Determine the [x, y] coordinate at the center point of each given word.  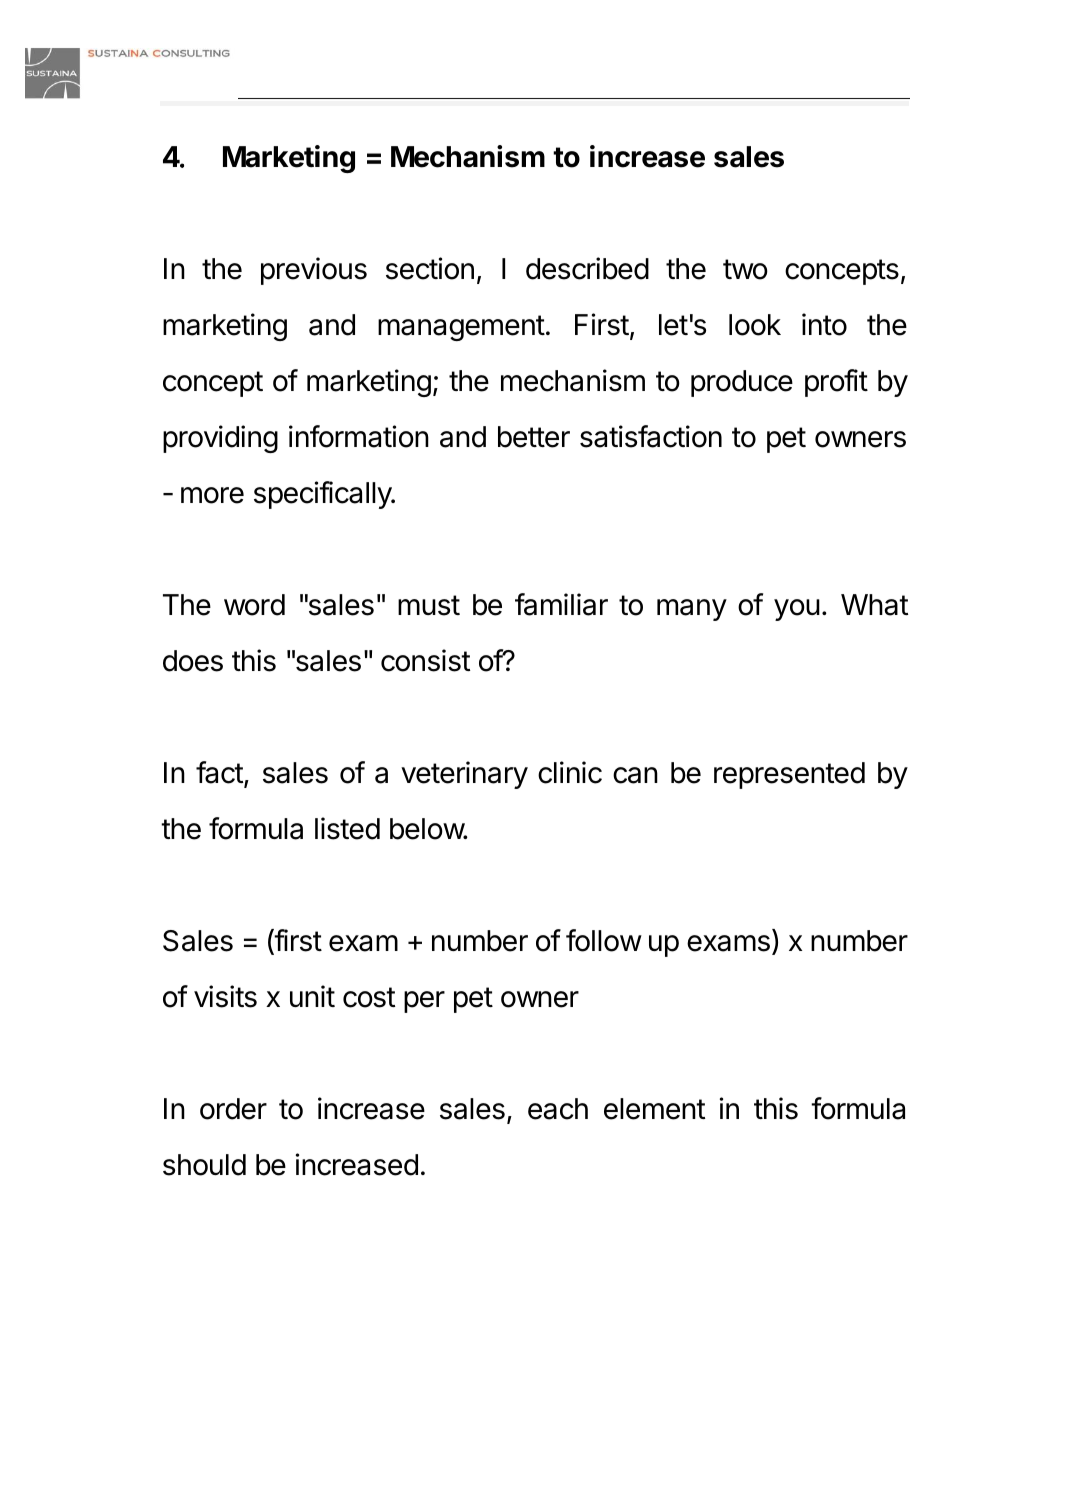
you [797, 610]
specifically [323, 495]
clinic [570, 772]
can [635, 775]
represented [789, 775]
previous [314, 271]
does [193, 661]
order [233, 1109]
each [558, 1109]
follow [604, 940]
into [824, 324]
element [654, 1109]
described [587, 268]
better [534, 437]
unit [312, 996]
